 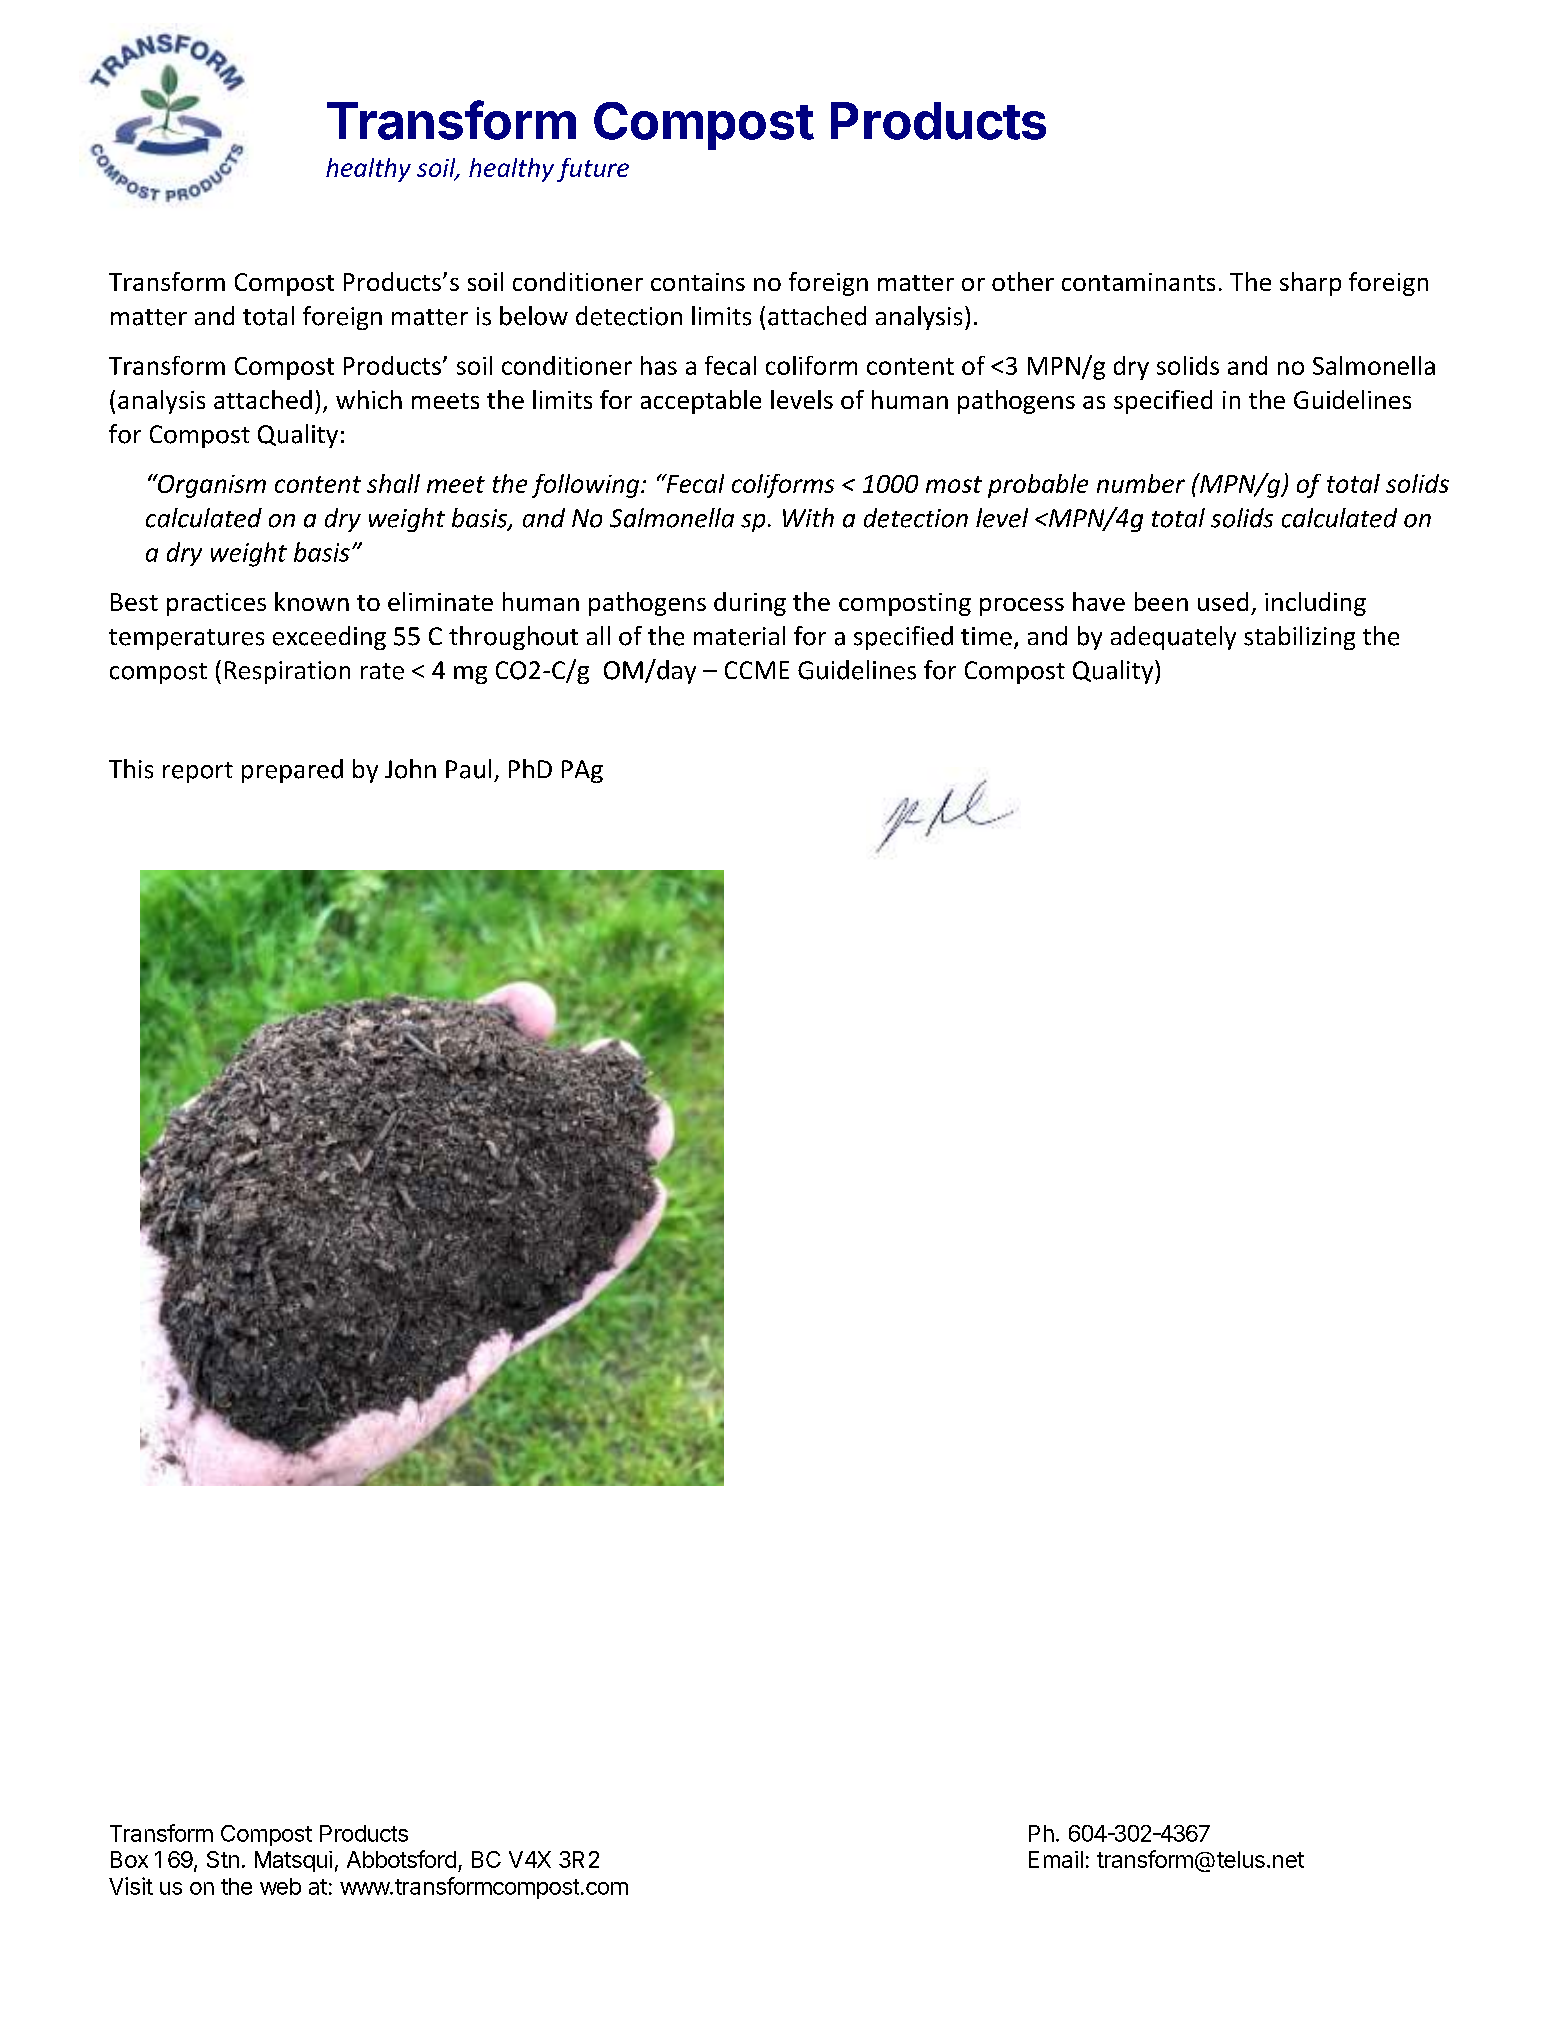 I want to click on adequately, so click(x=1173, y=638).
